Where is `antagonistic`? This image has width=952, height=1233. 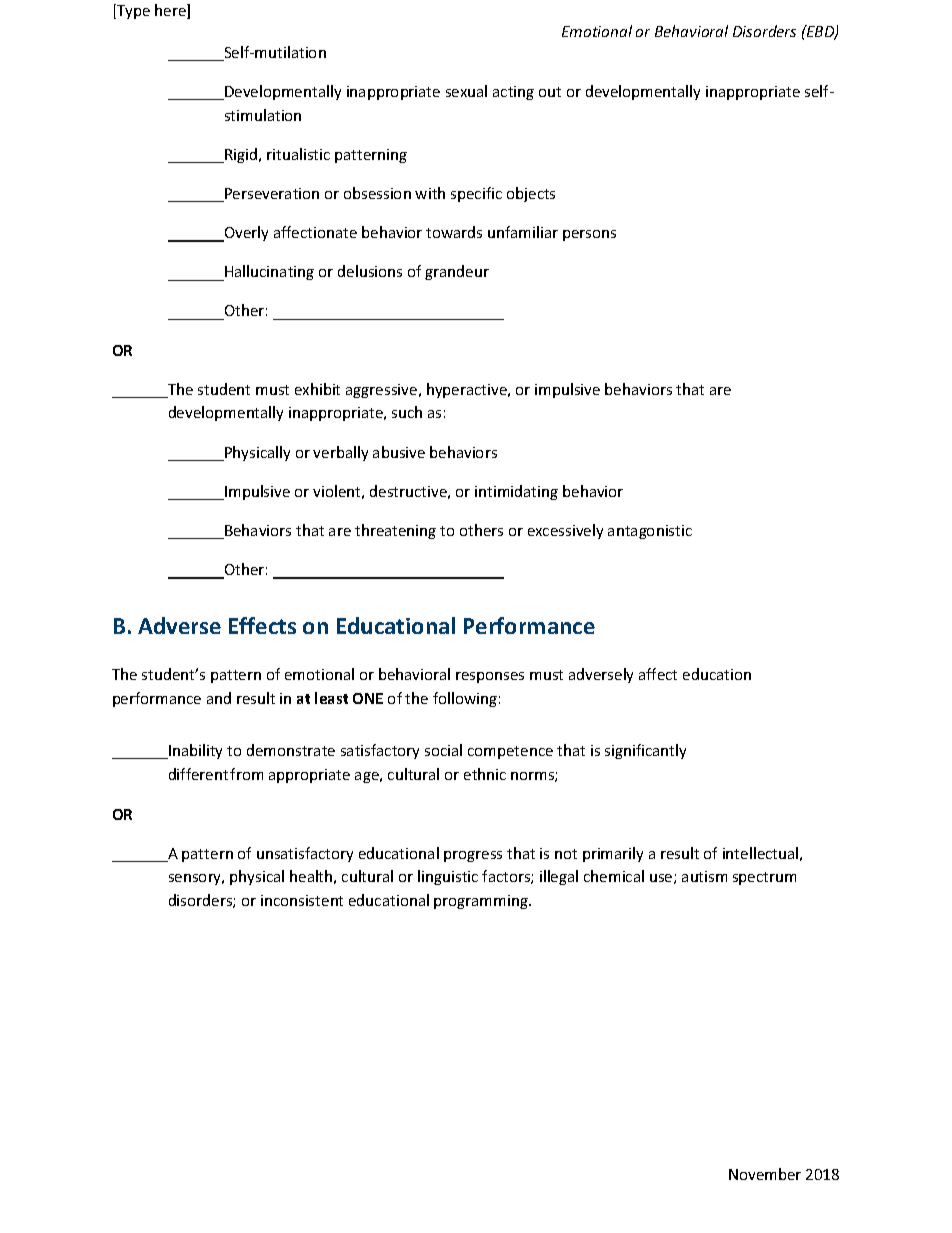
antagonistic is located at coordinates (650, 532).
